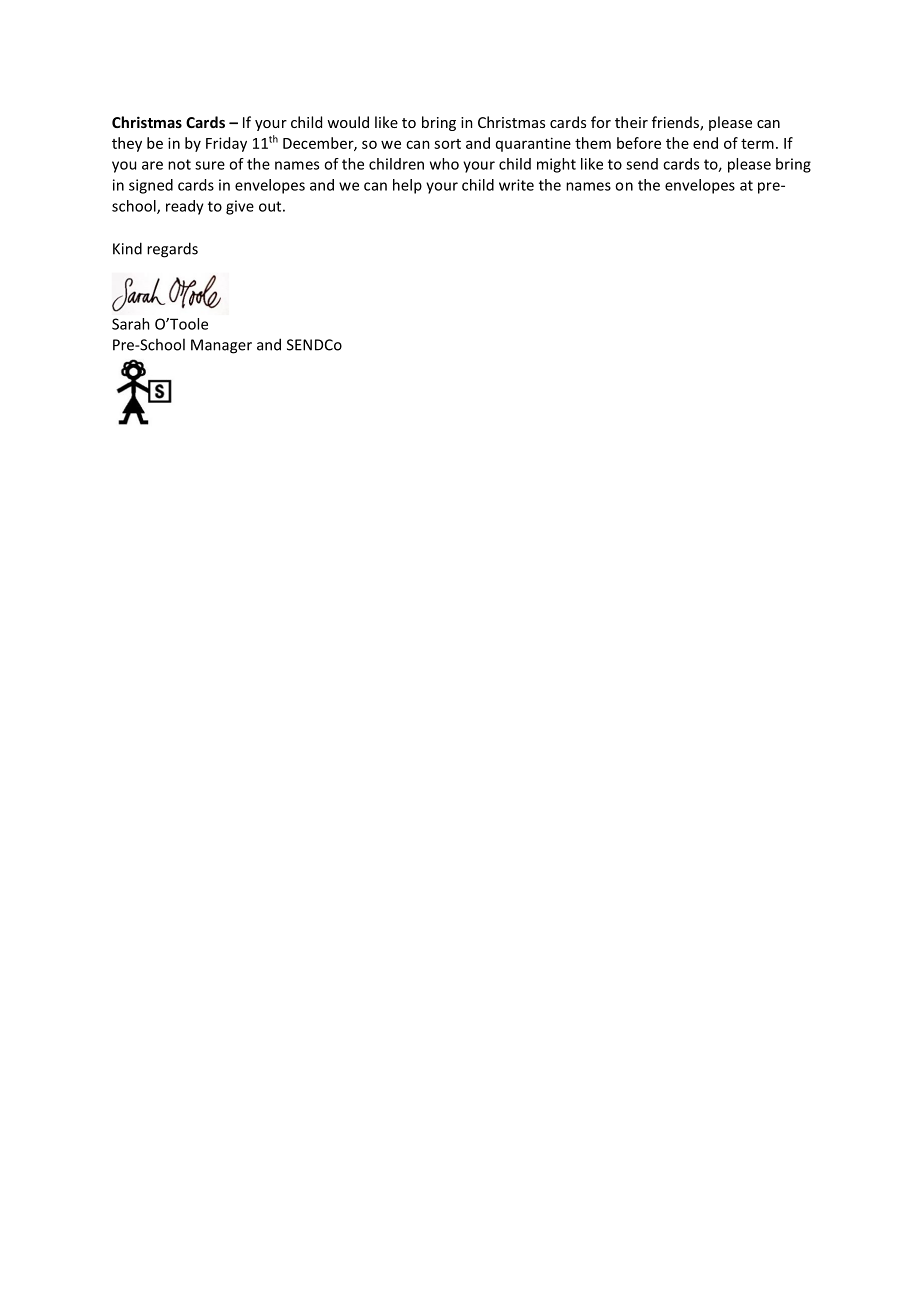 Image resolution: width=924 pixels, height=1307 pixels. Describe the element at coordinates (151, 186) in the document. I see `signed` at that location.
